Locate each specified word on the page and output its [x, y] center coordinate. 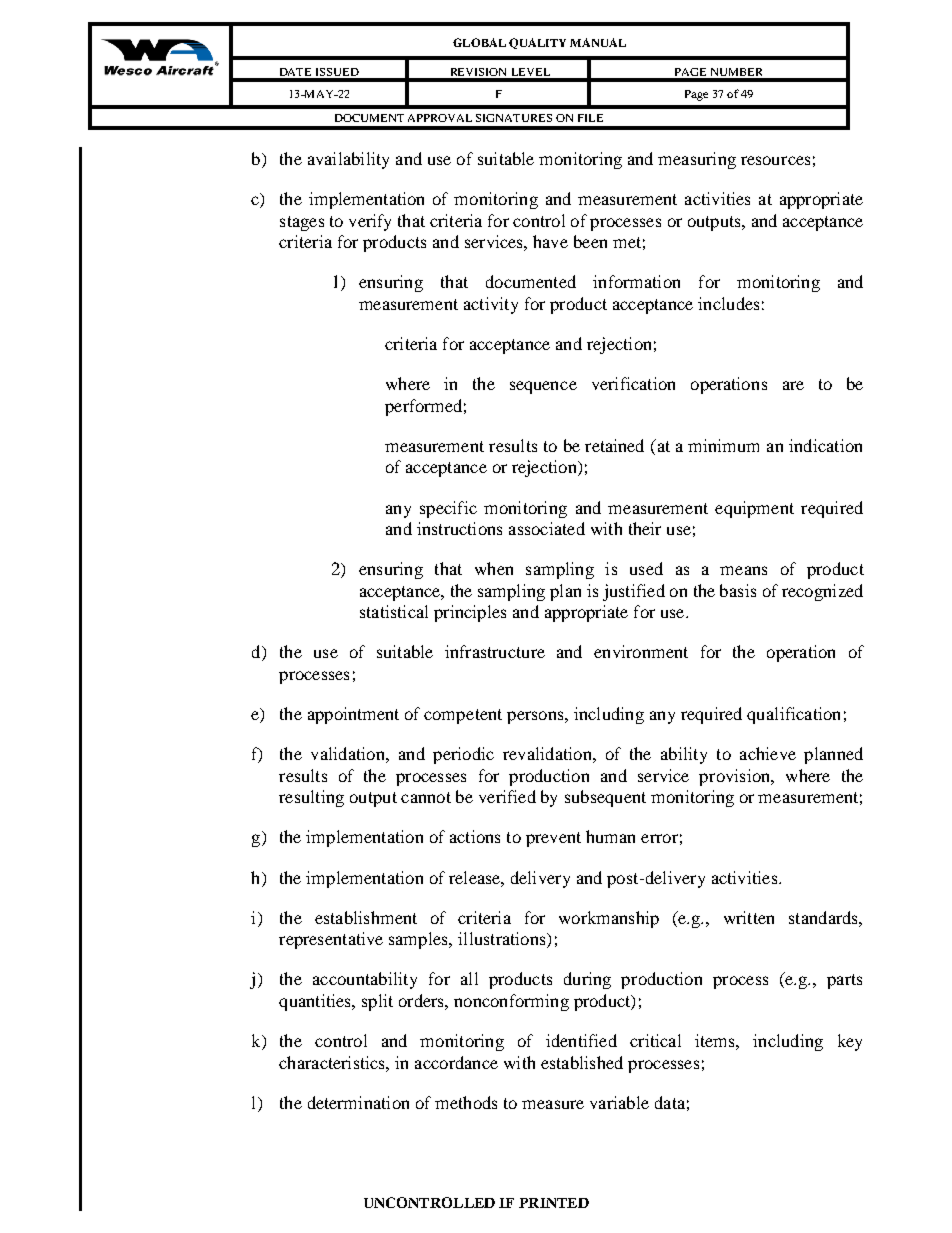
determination [358, 1102]
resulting [311, 798]
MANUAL [598, 42]
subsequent [605, 798]
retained [614, 445]
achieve [768, 753]
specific [448, 509]
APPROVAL [440, 118]
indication [825, 445]
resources [775, 160]
